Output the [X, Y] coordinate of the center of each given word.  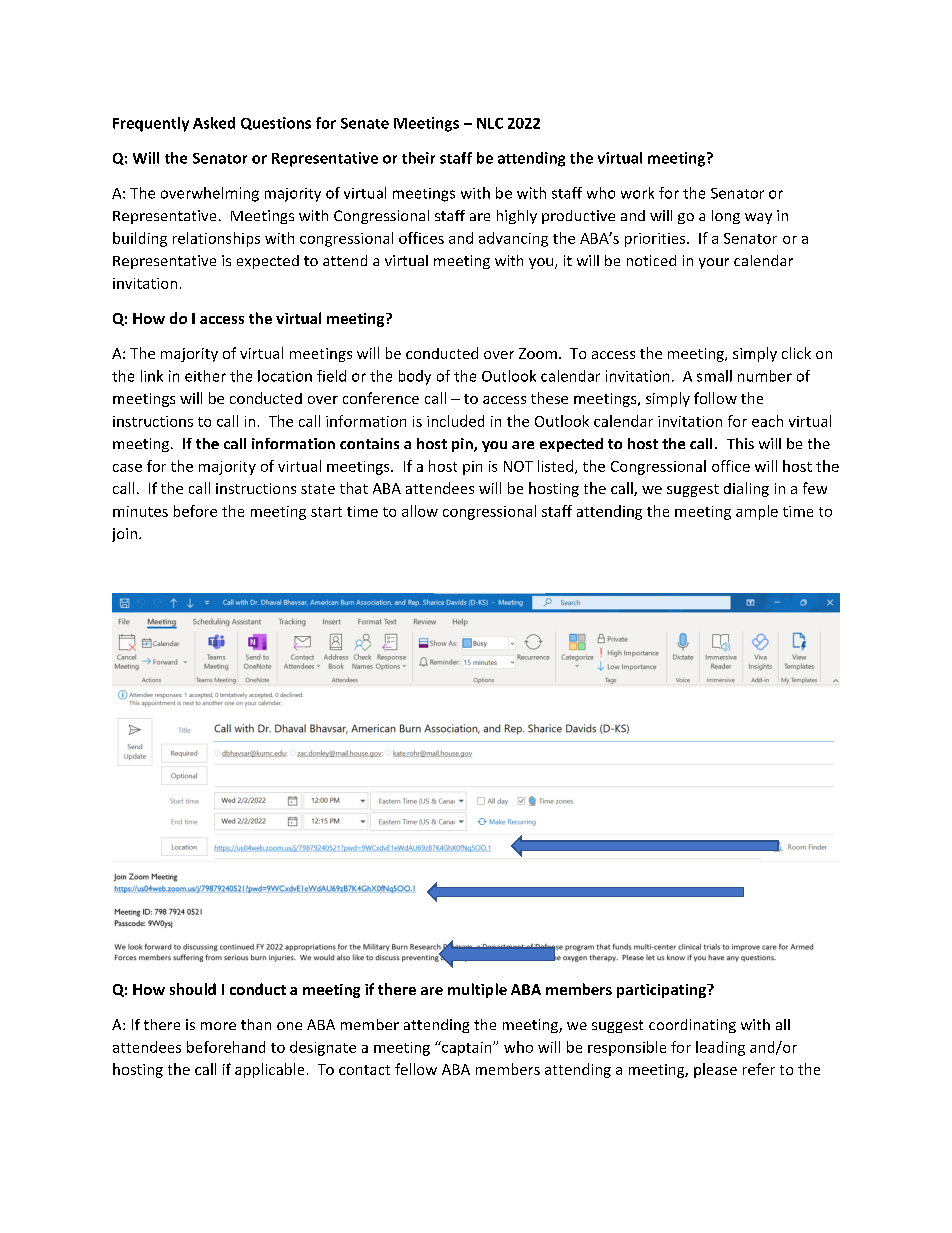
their [418, 158]
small [714, 376]
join [124, 535]
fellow [416, 1069]
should [193, 989]
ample [757, 512]
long [726, 217]
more [218, 1026]
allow [420, 511]
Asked [214, 123]
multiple [477, 990]
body [415, 377]
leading [720, 1048]
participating [663, 991]
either [205, 376]
